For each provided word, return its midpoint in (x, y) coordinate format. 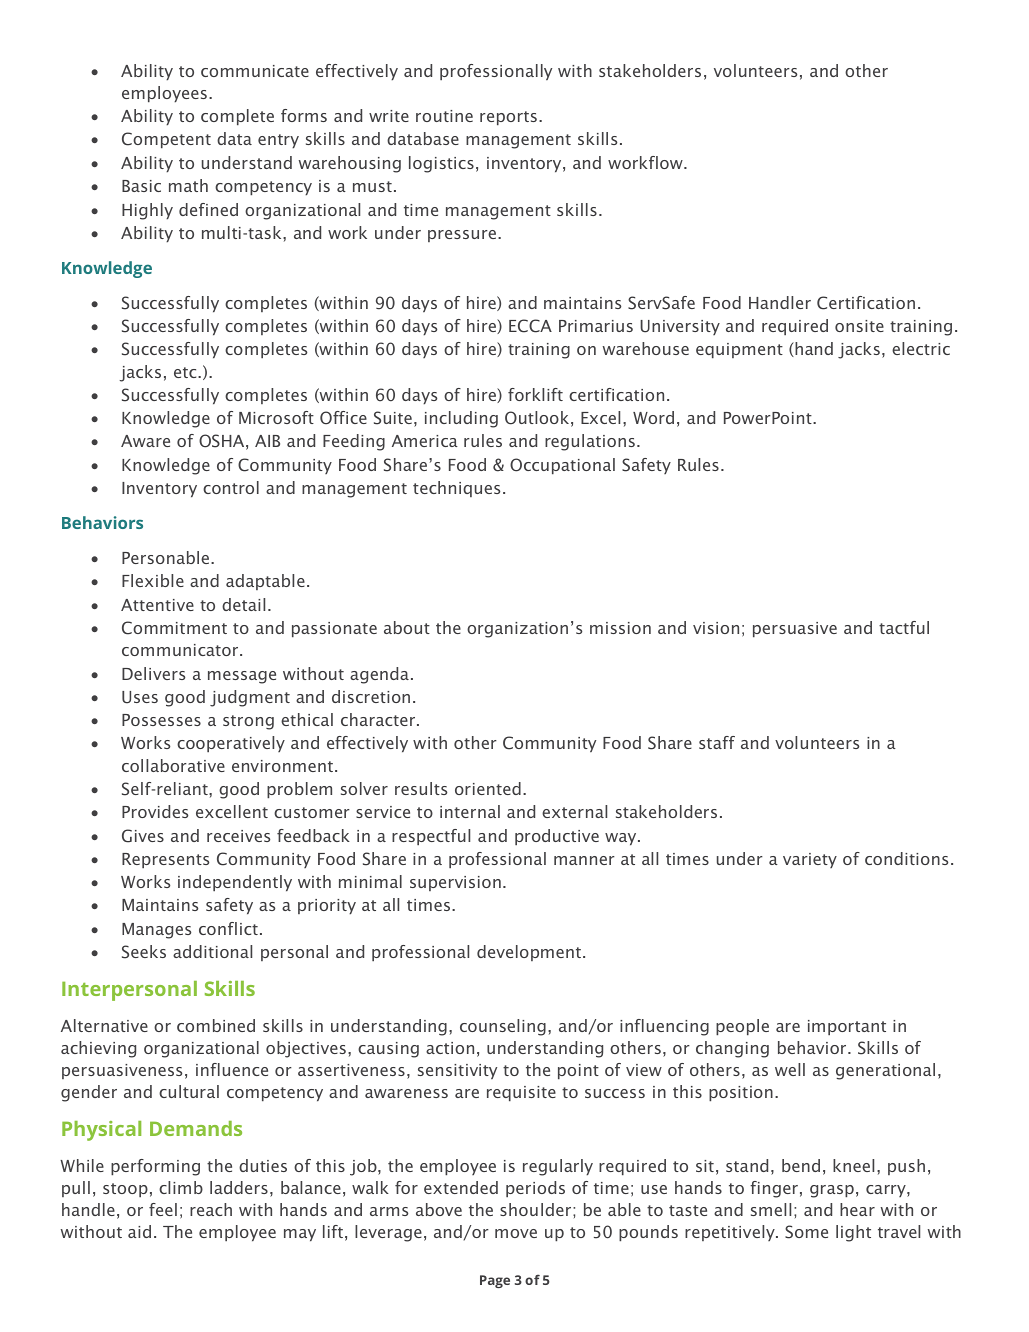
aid (139, 1231)
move (516, 1233)
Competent (166, 140)
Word (653, 417)
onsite (859, 326)
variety (810, 860)
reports (508, 118)
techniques (456, 489)
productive (557, 837)
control (231, 487)
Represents (165, 860)
